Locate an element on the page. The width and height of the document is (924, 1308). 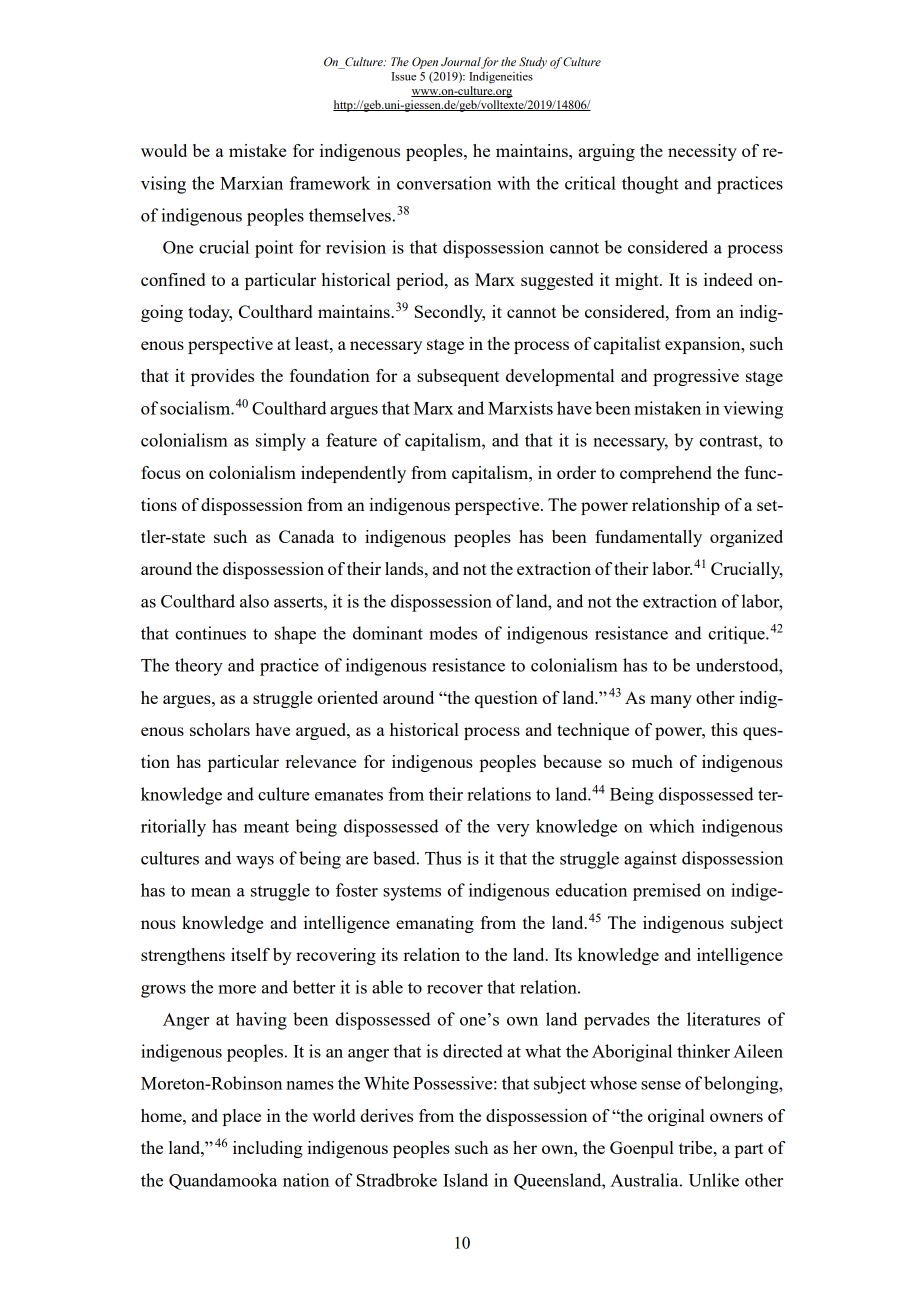
independently is located at coordinates (353, 474).
